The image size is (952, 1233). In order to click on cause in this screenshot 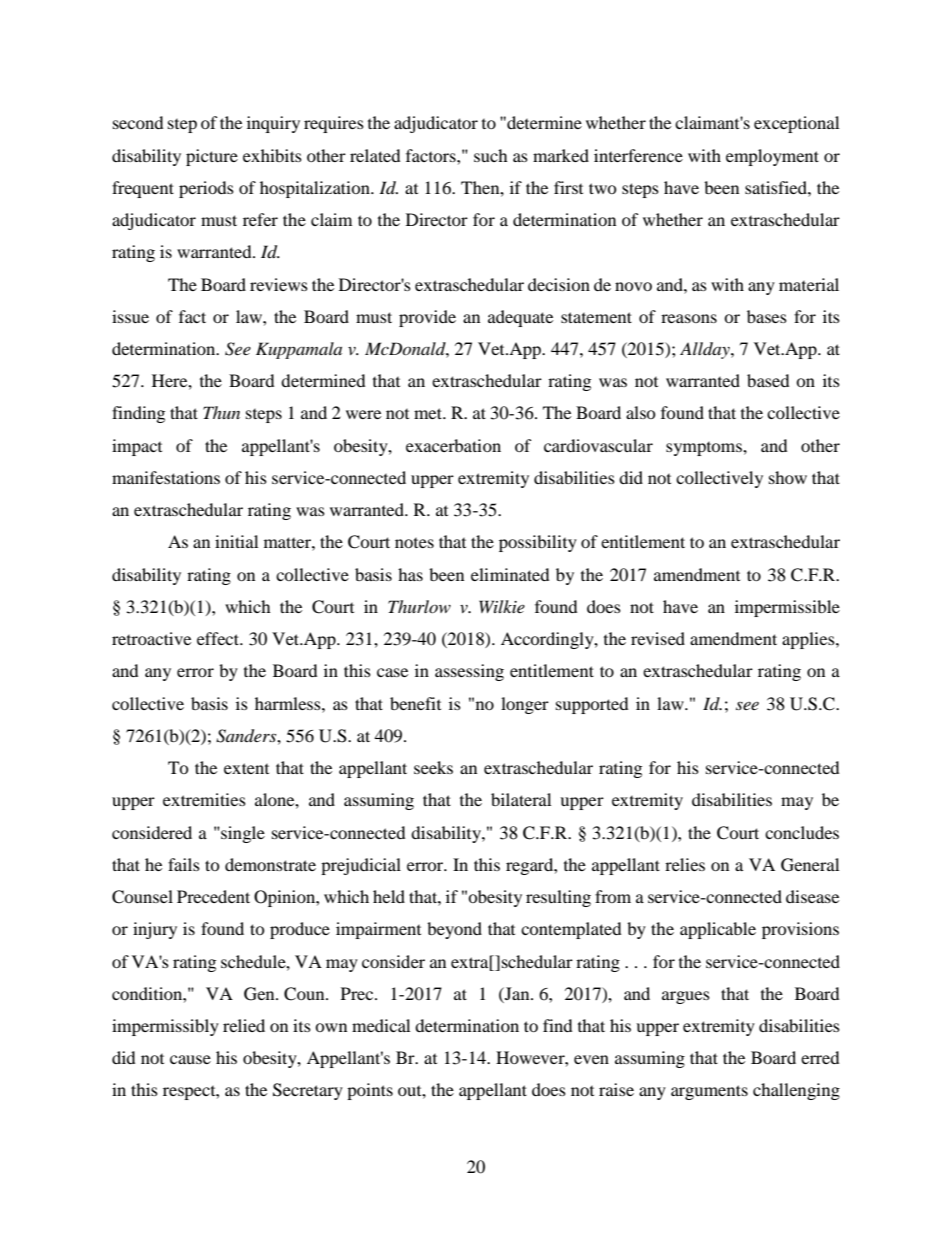, I will do `click(190, 1059)`.
